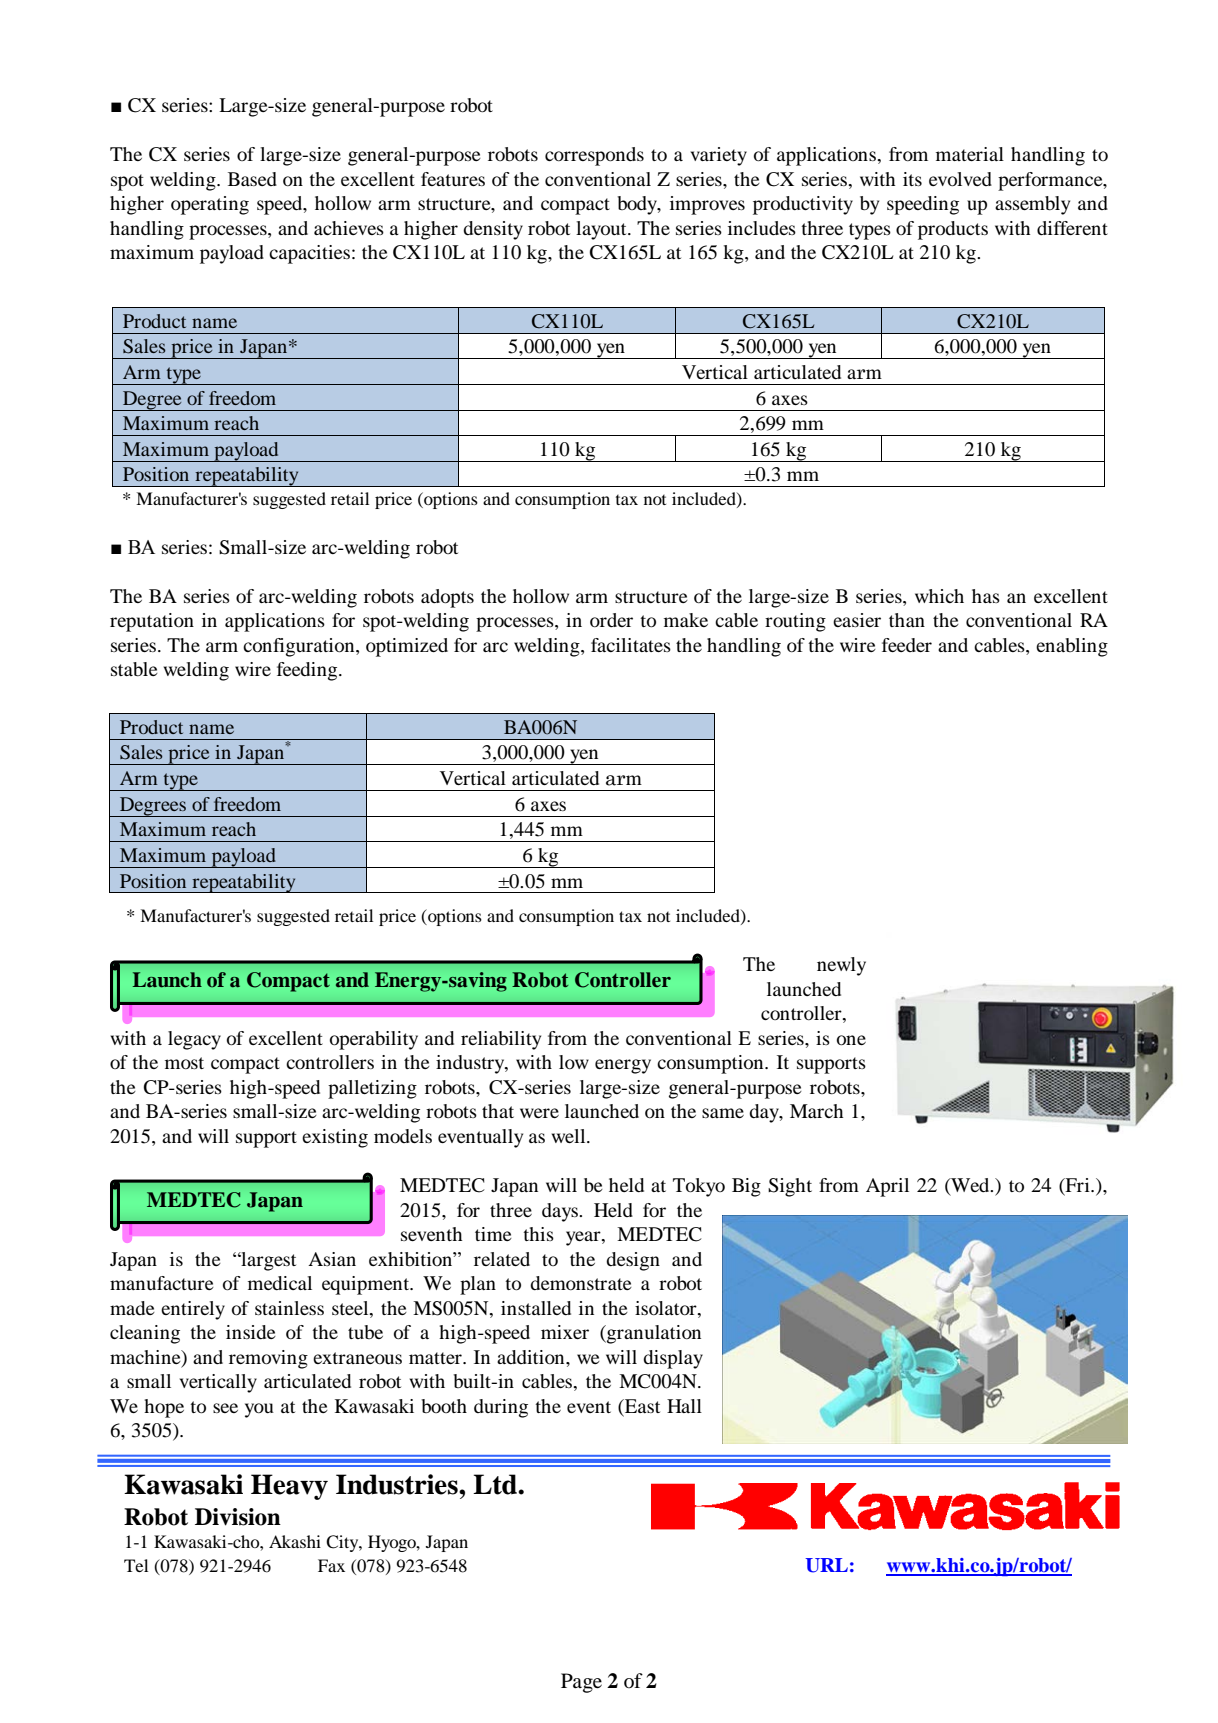 This document has width=1218, height=1723. I want to click on well, so click(570, 1136).
